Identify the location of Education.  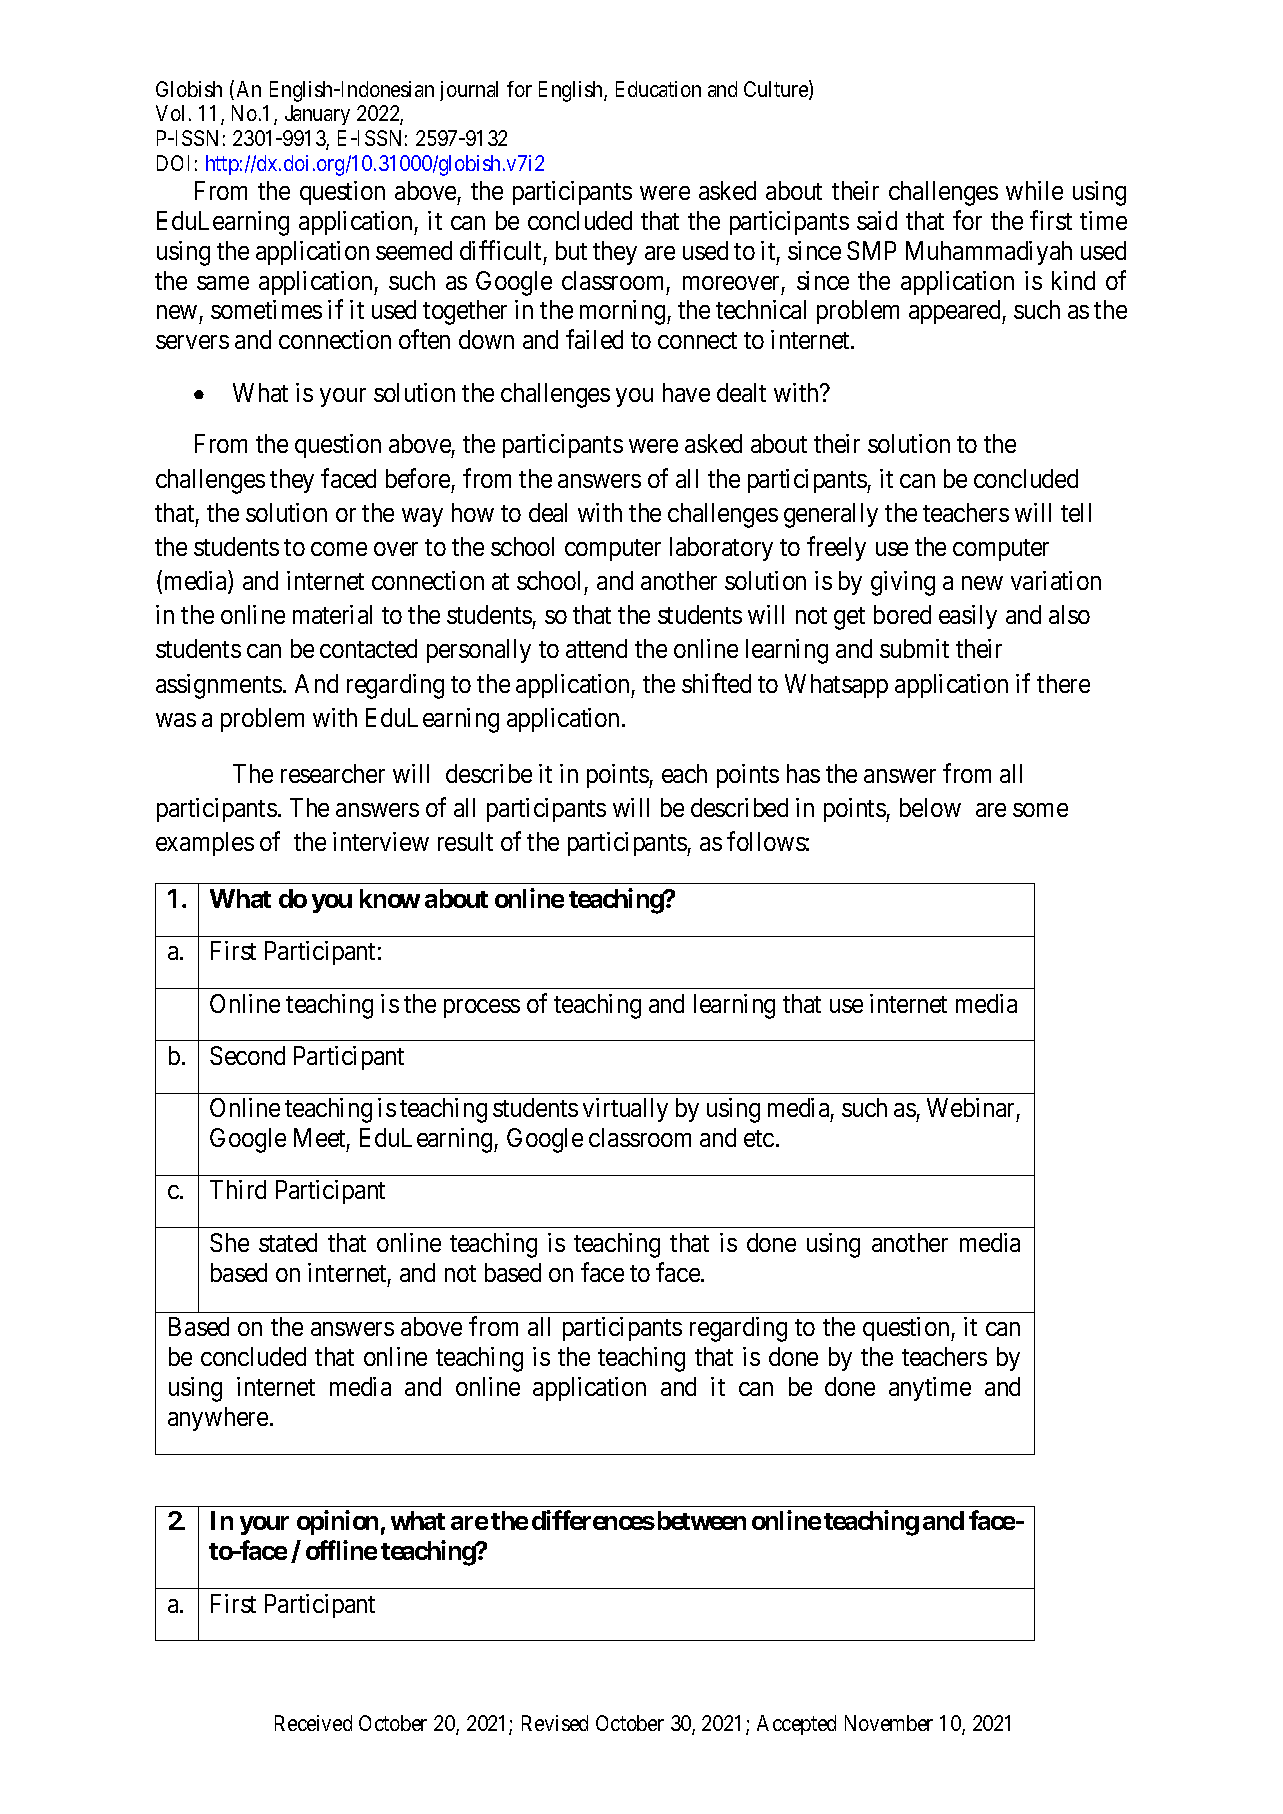
(658, 89).
